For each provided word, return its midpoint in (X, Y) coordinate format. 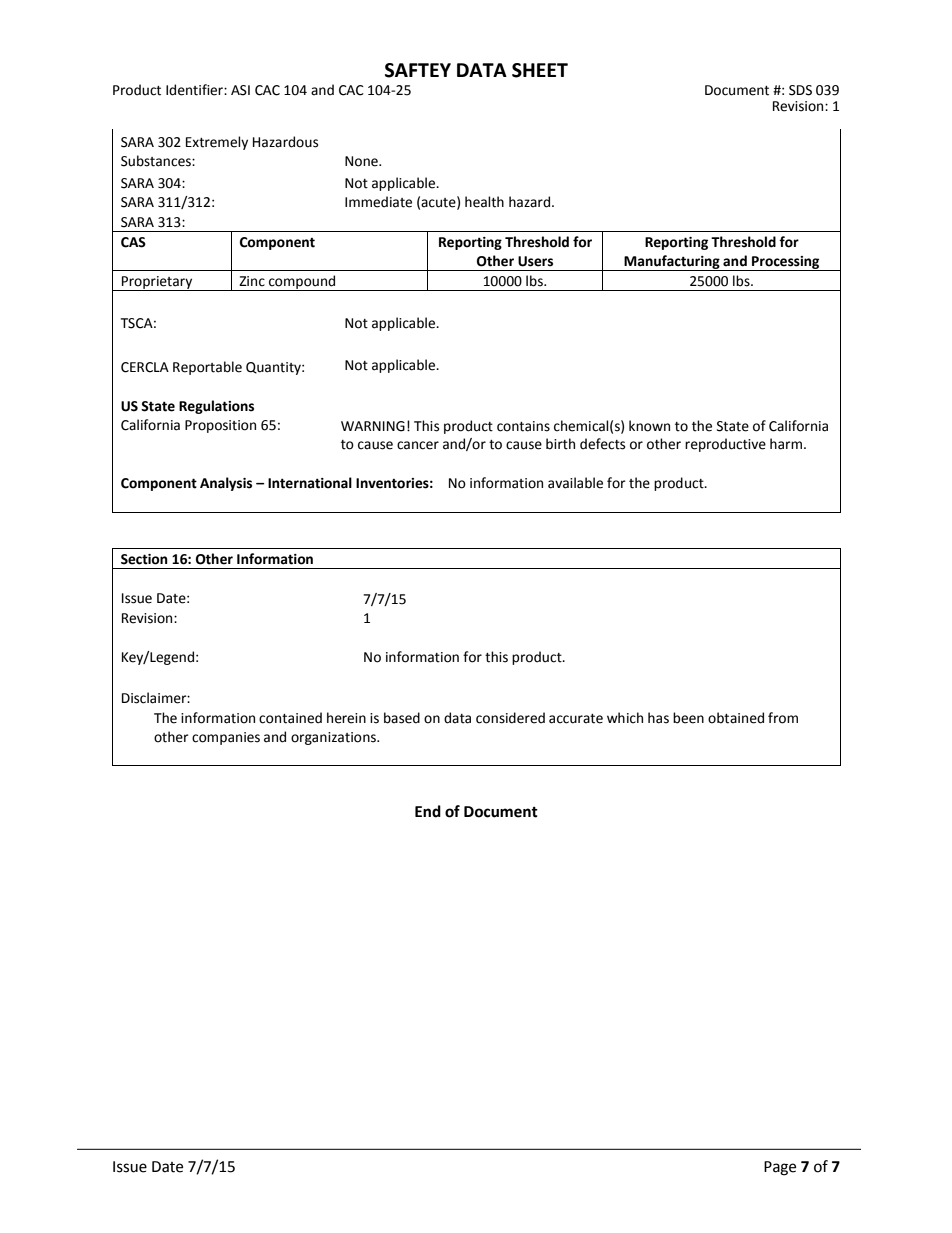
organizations (335, 738)
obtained (736, 718)
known (649, 426)
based (402, 718)
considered (510, 718)
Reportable (207, 368)
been (688, 718)
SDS (800, 90)
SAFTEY (418, 70)
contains (523, 426)
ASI (240, 90)
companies (226, 738)
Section (144, 559)
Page (780, 1168)
